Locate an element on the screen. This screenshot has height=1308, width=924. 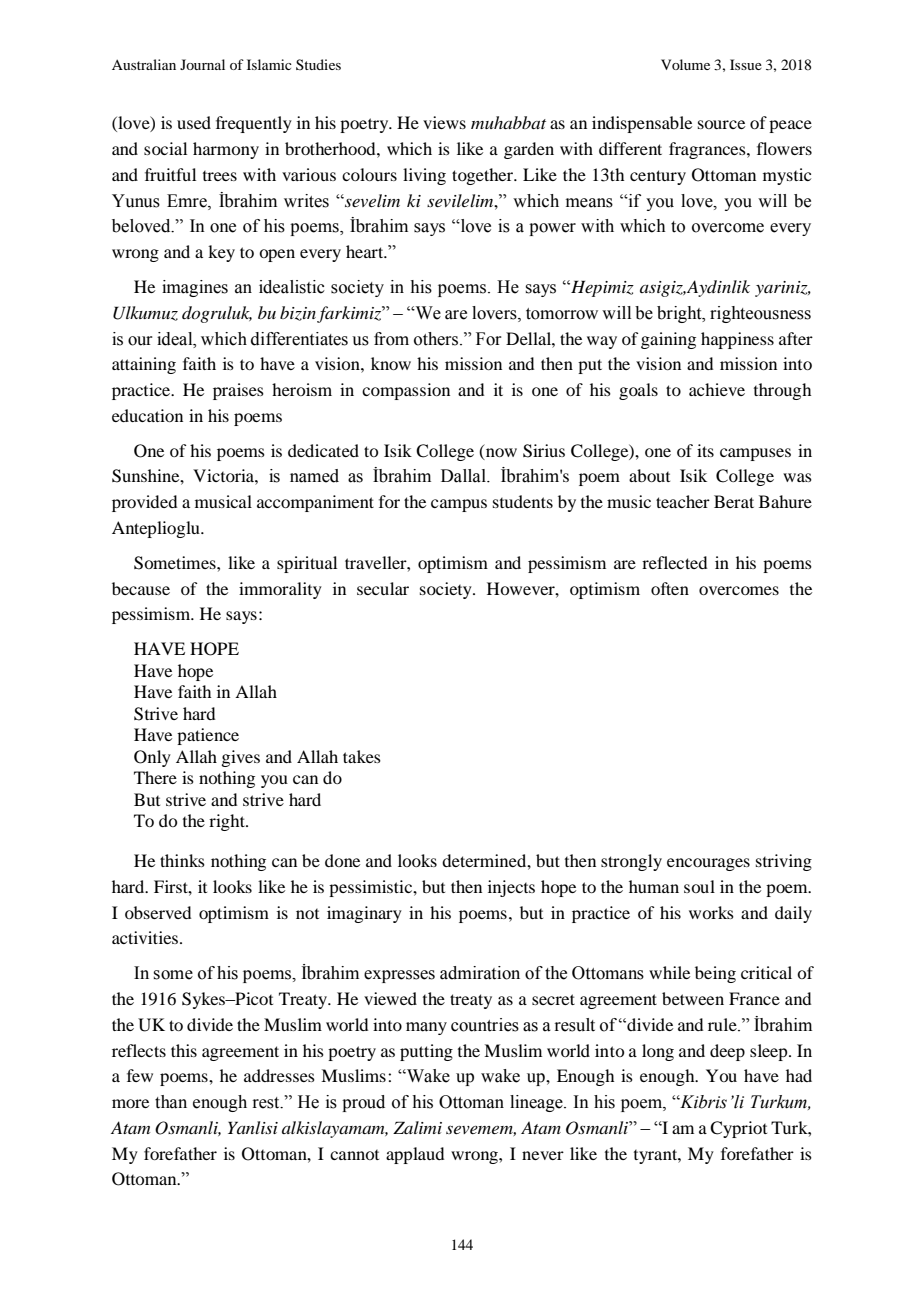
views is located at coordinates (444, 122).
